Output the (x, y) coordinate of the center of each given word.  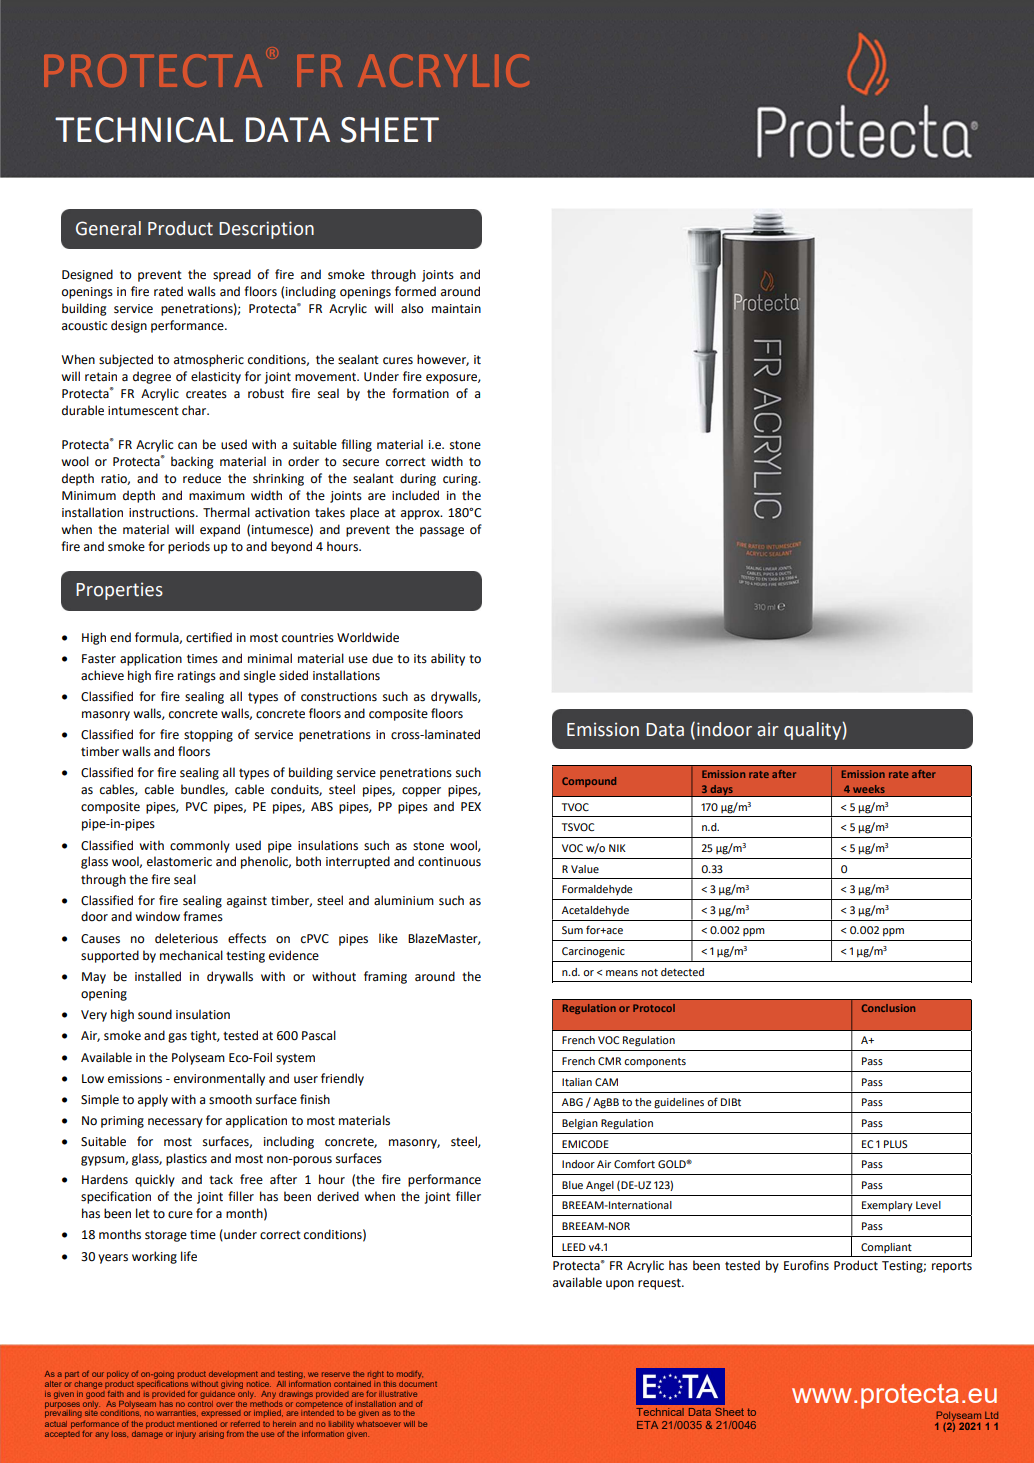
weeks (869, 789)
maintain (456, 309)
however (443, 360)
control (200, 1402)
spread (232, 275)
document (418, 1382)
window (157, 916)
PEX (471, 806)
